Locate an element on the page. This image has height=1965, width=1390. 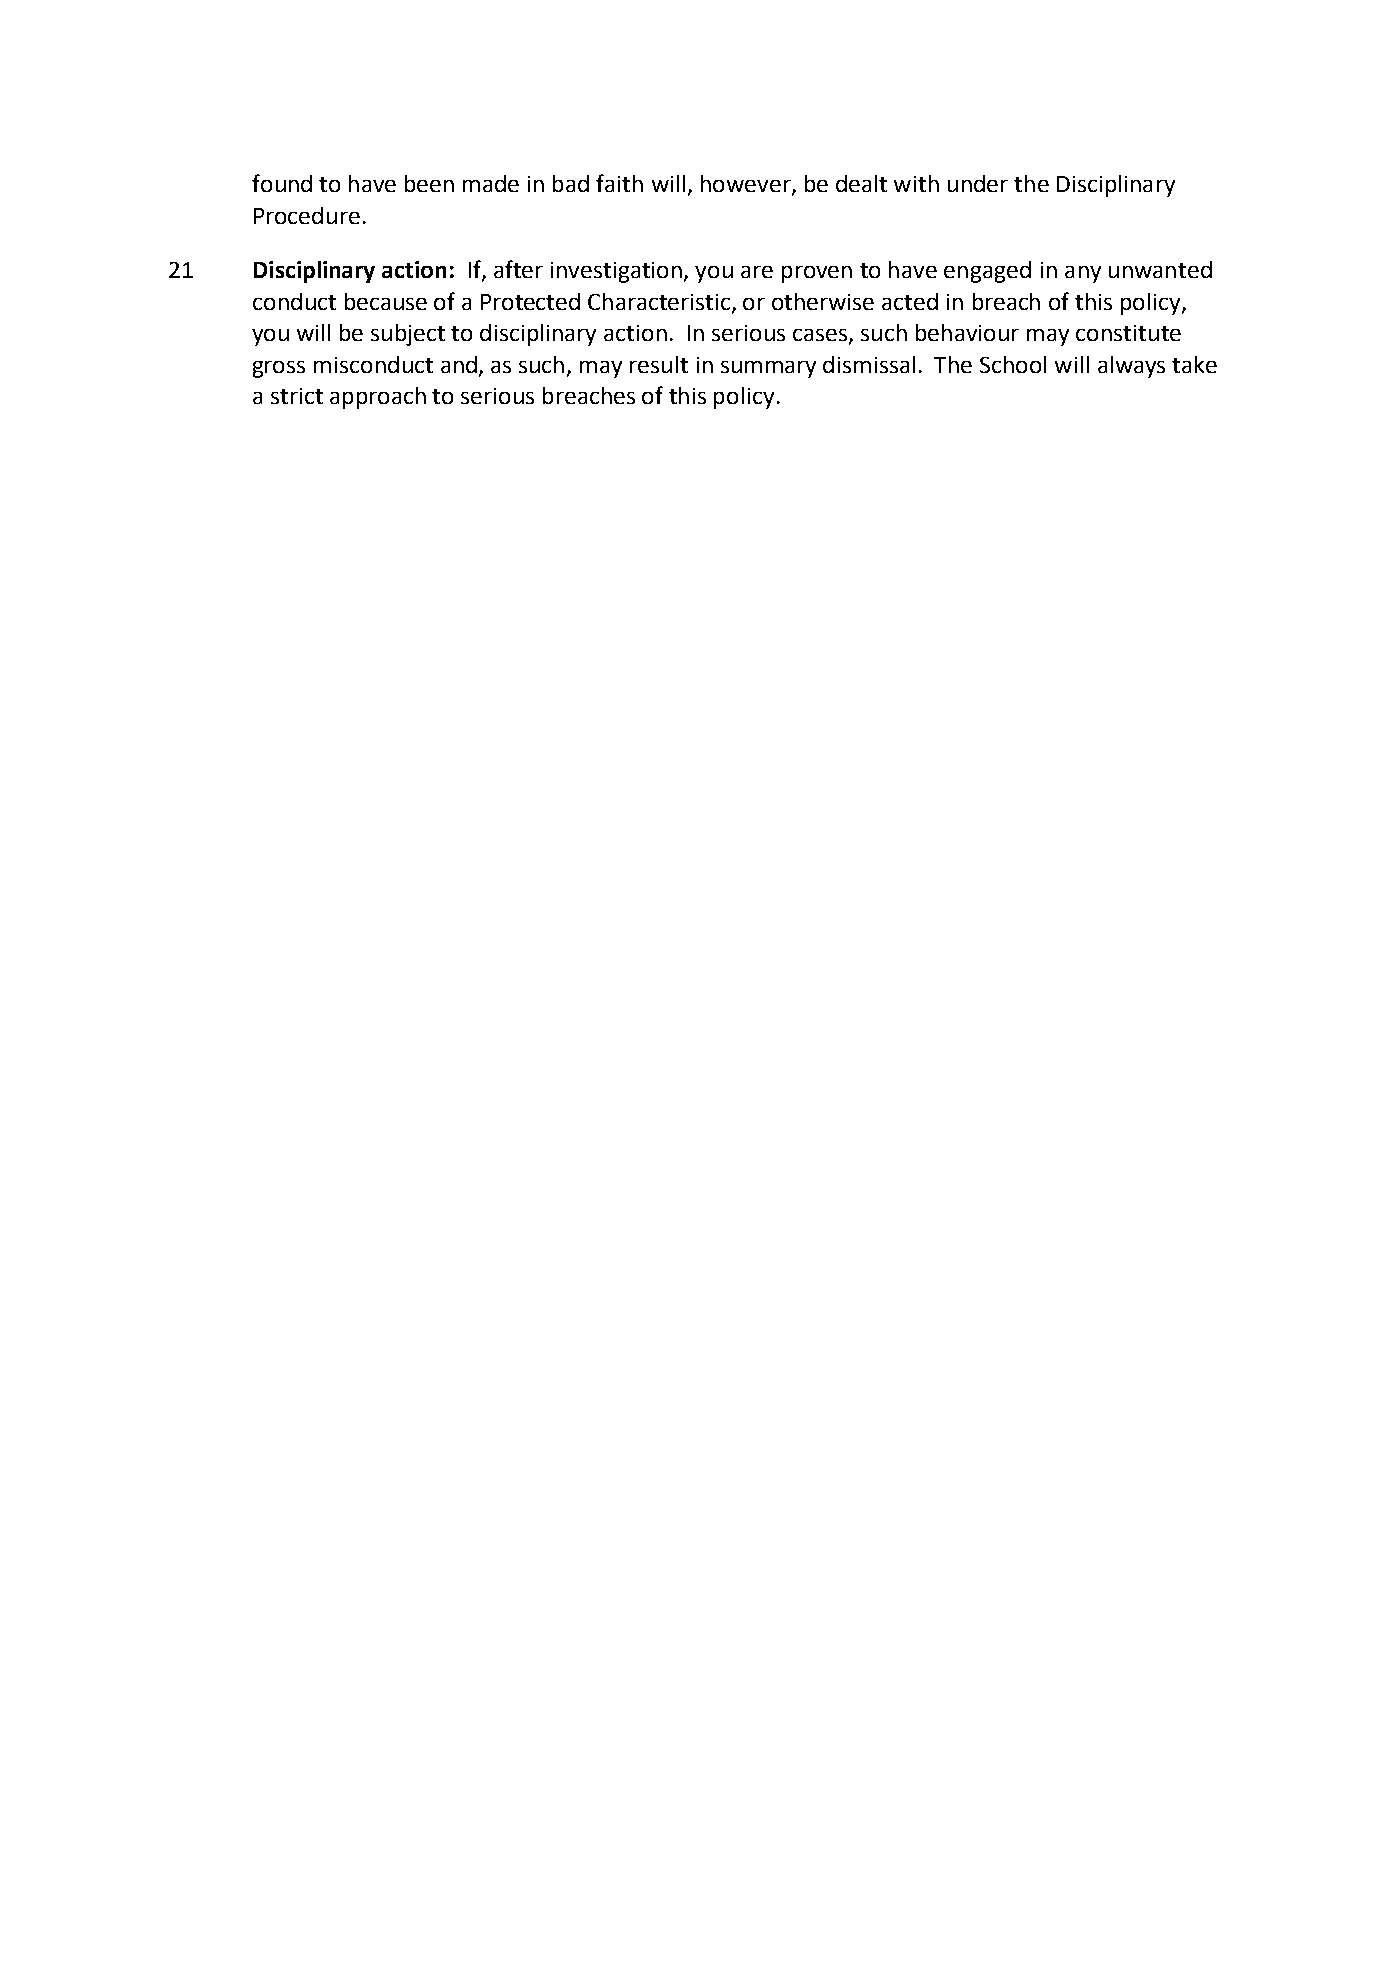
are is located at coordinates (757, 272).
